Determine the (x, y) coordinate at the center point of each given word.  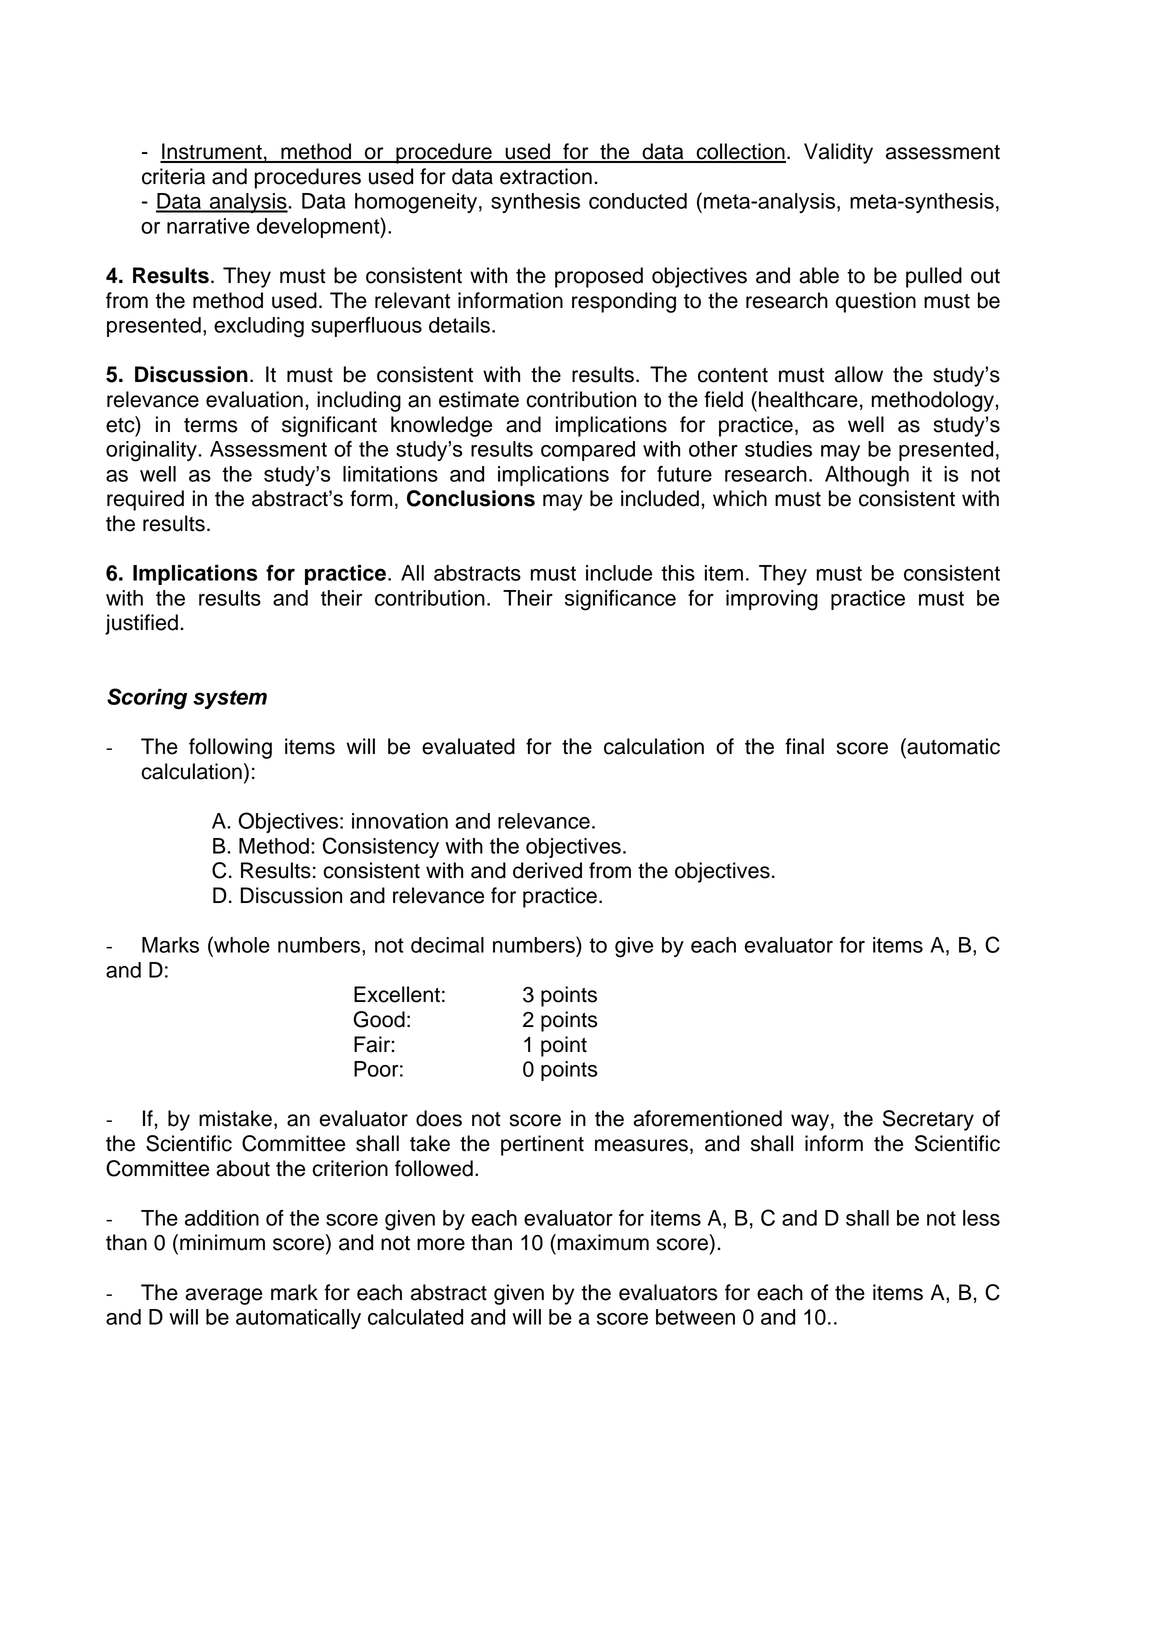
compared (588, 451)
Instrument (212, 152)
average (223, 1296)
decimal (447, 945)
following (230, 748)
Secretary (928, 1120)
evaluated (468, 746)
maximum (602, 1242)
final (804, 746)
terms (210, 425)
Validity (838, 153)
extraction (546, 176)
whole (241, 944)
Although (867, 476)
